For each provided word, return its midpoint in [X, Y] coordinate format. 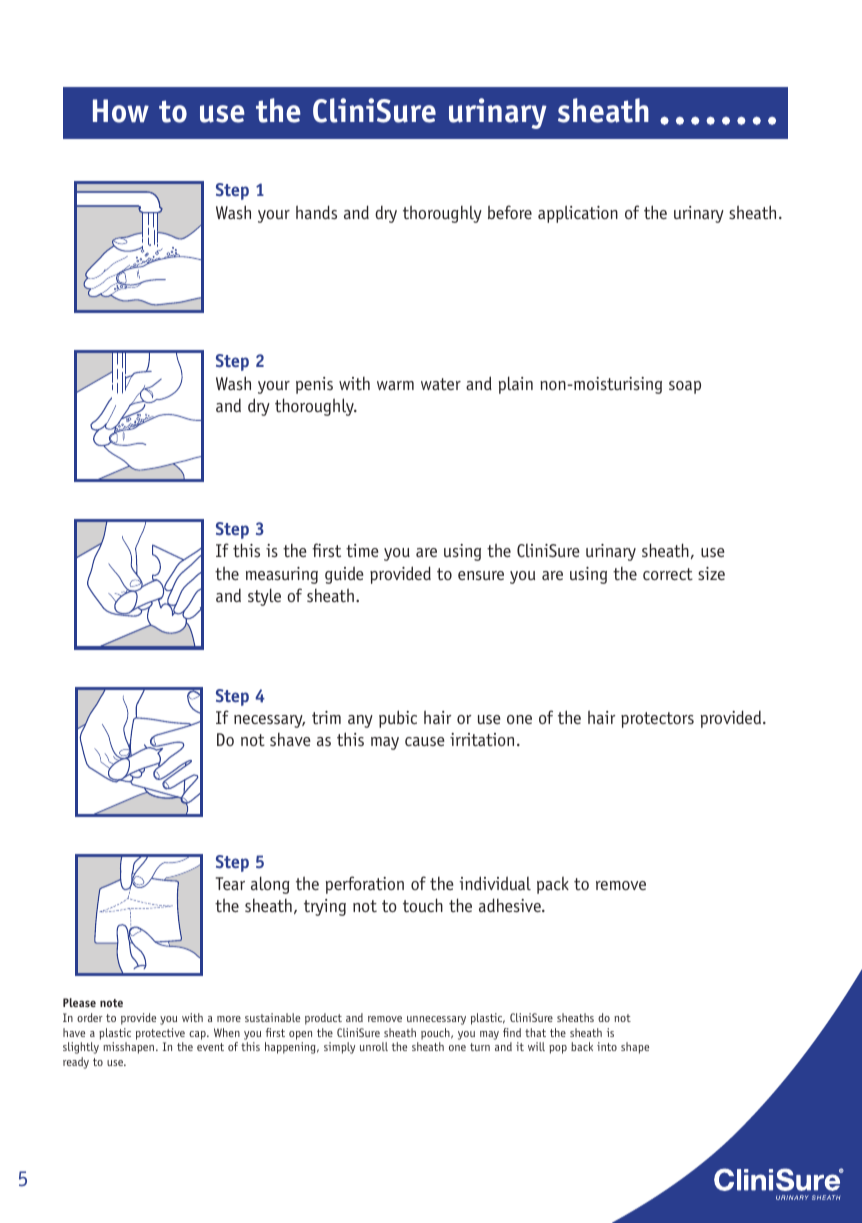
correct [668, 574]
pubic [398, 719]
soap [685, 387]
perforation [365, 885]
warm [395, 385]
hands [316, 212]
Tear [230, 883]
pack [553, 885]
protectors [657, 720]
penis [314, 385]
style [264, 597]
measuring [282, 575]
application [578, 214]
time [362, 550]
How [121, 111]
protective [160, 1034]
